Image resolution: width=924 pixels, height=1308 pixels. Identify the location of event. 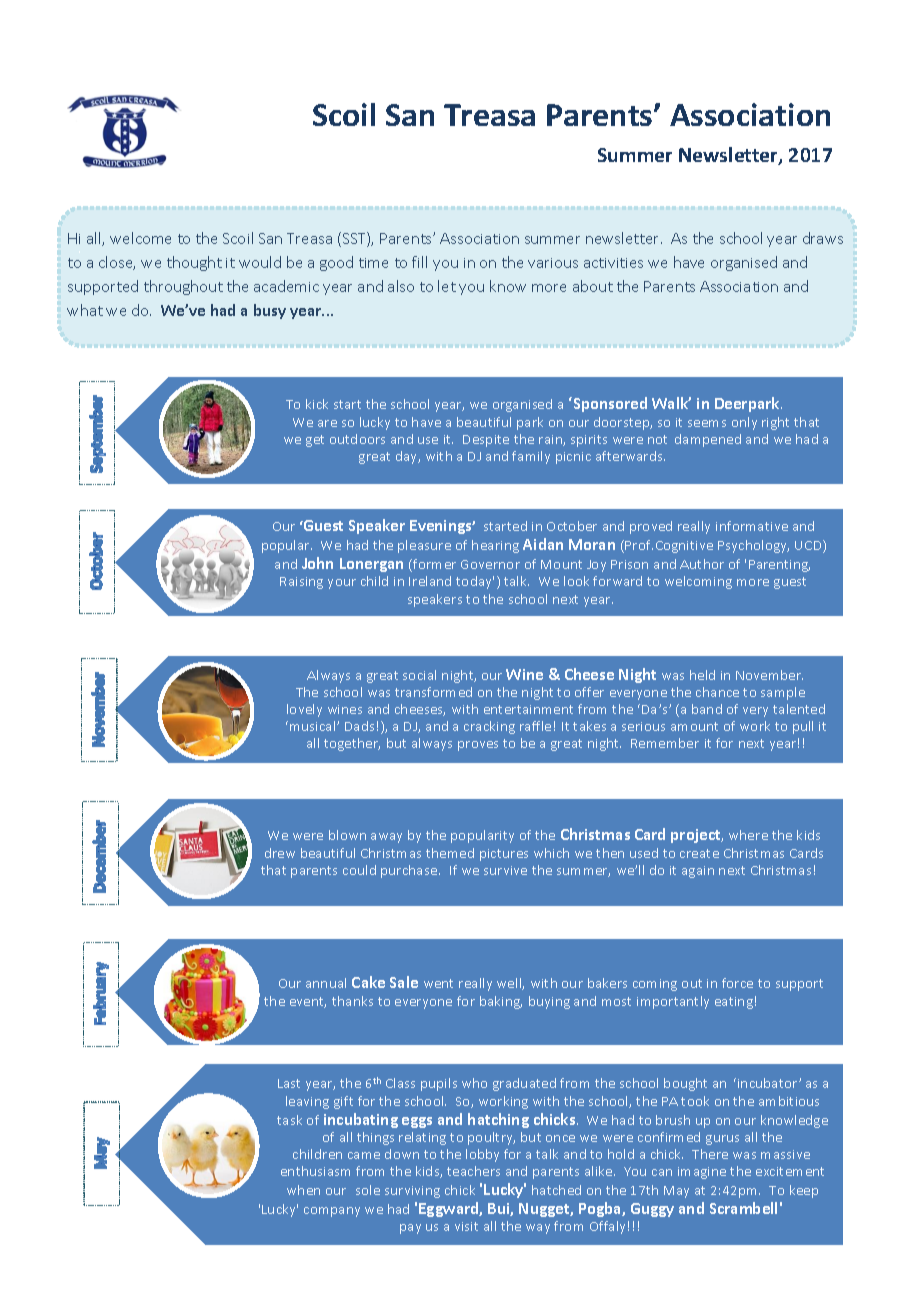
(308, 1002).
